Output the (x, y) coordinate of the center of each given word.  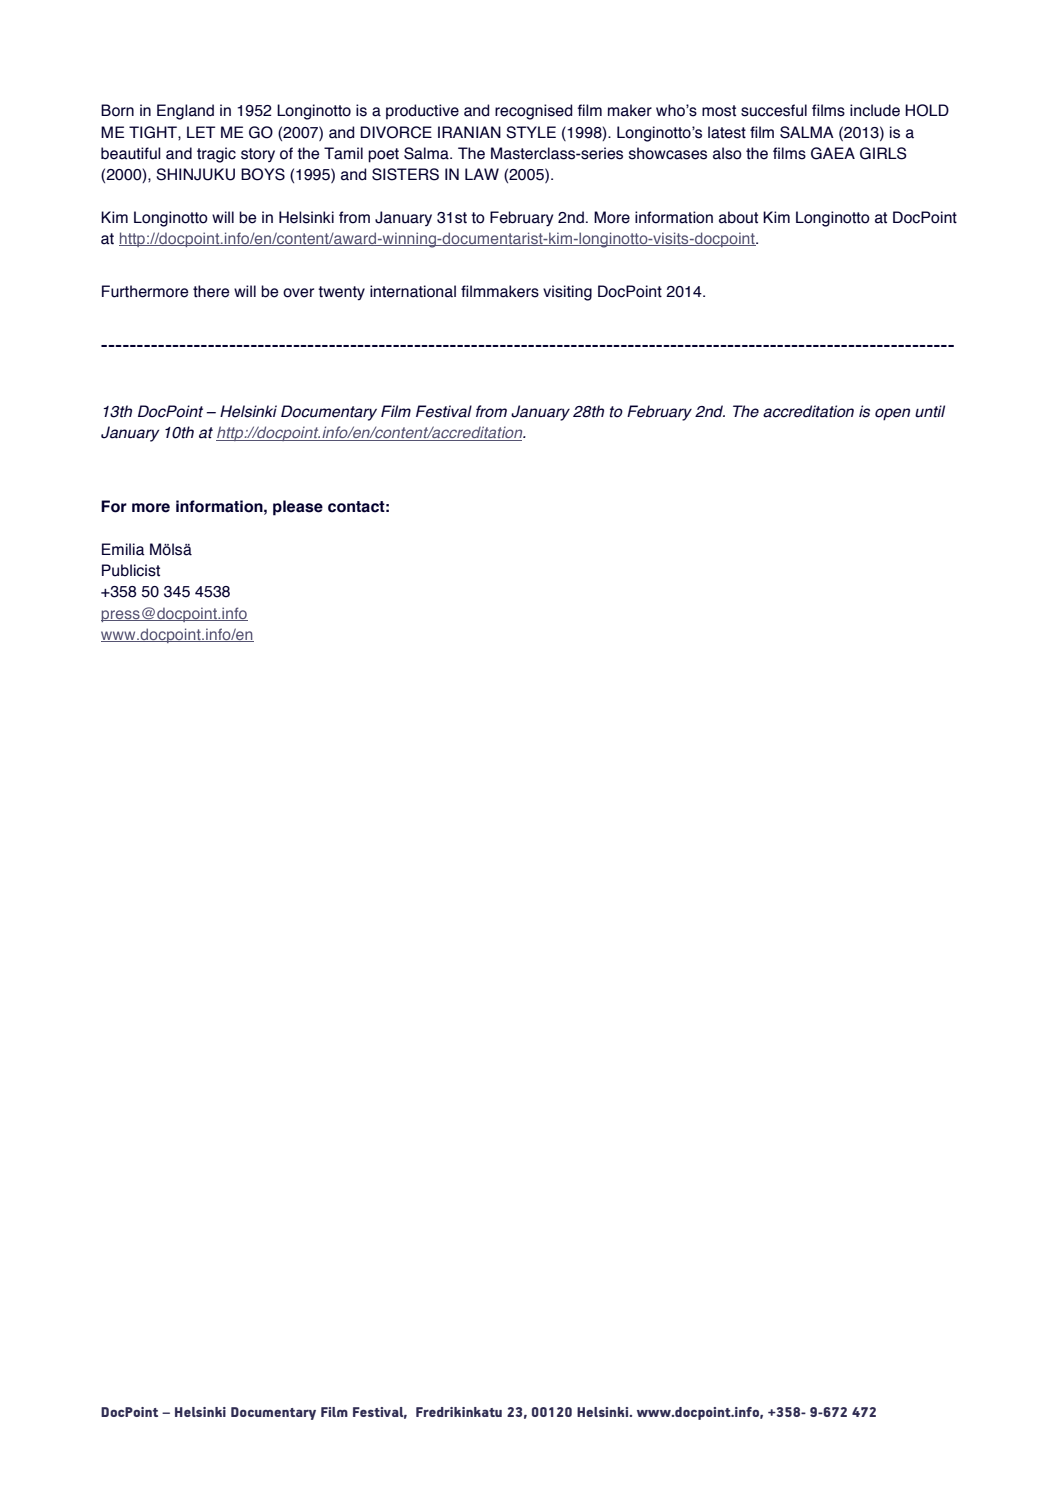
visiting (567, 293)
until (930, 411)
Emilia (123, 549)
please (298, 508)
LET (201, 132)
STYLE (531, 132)
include (875, 110)
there (211, 291)
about (738, 217)
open (892, 414)
